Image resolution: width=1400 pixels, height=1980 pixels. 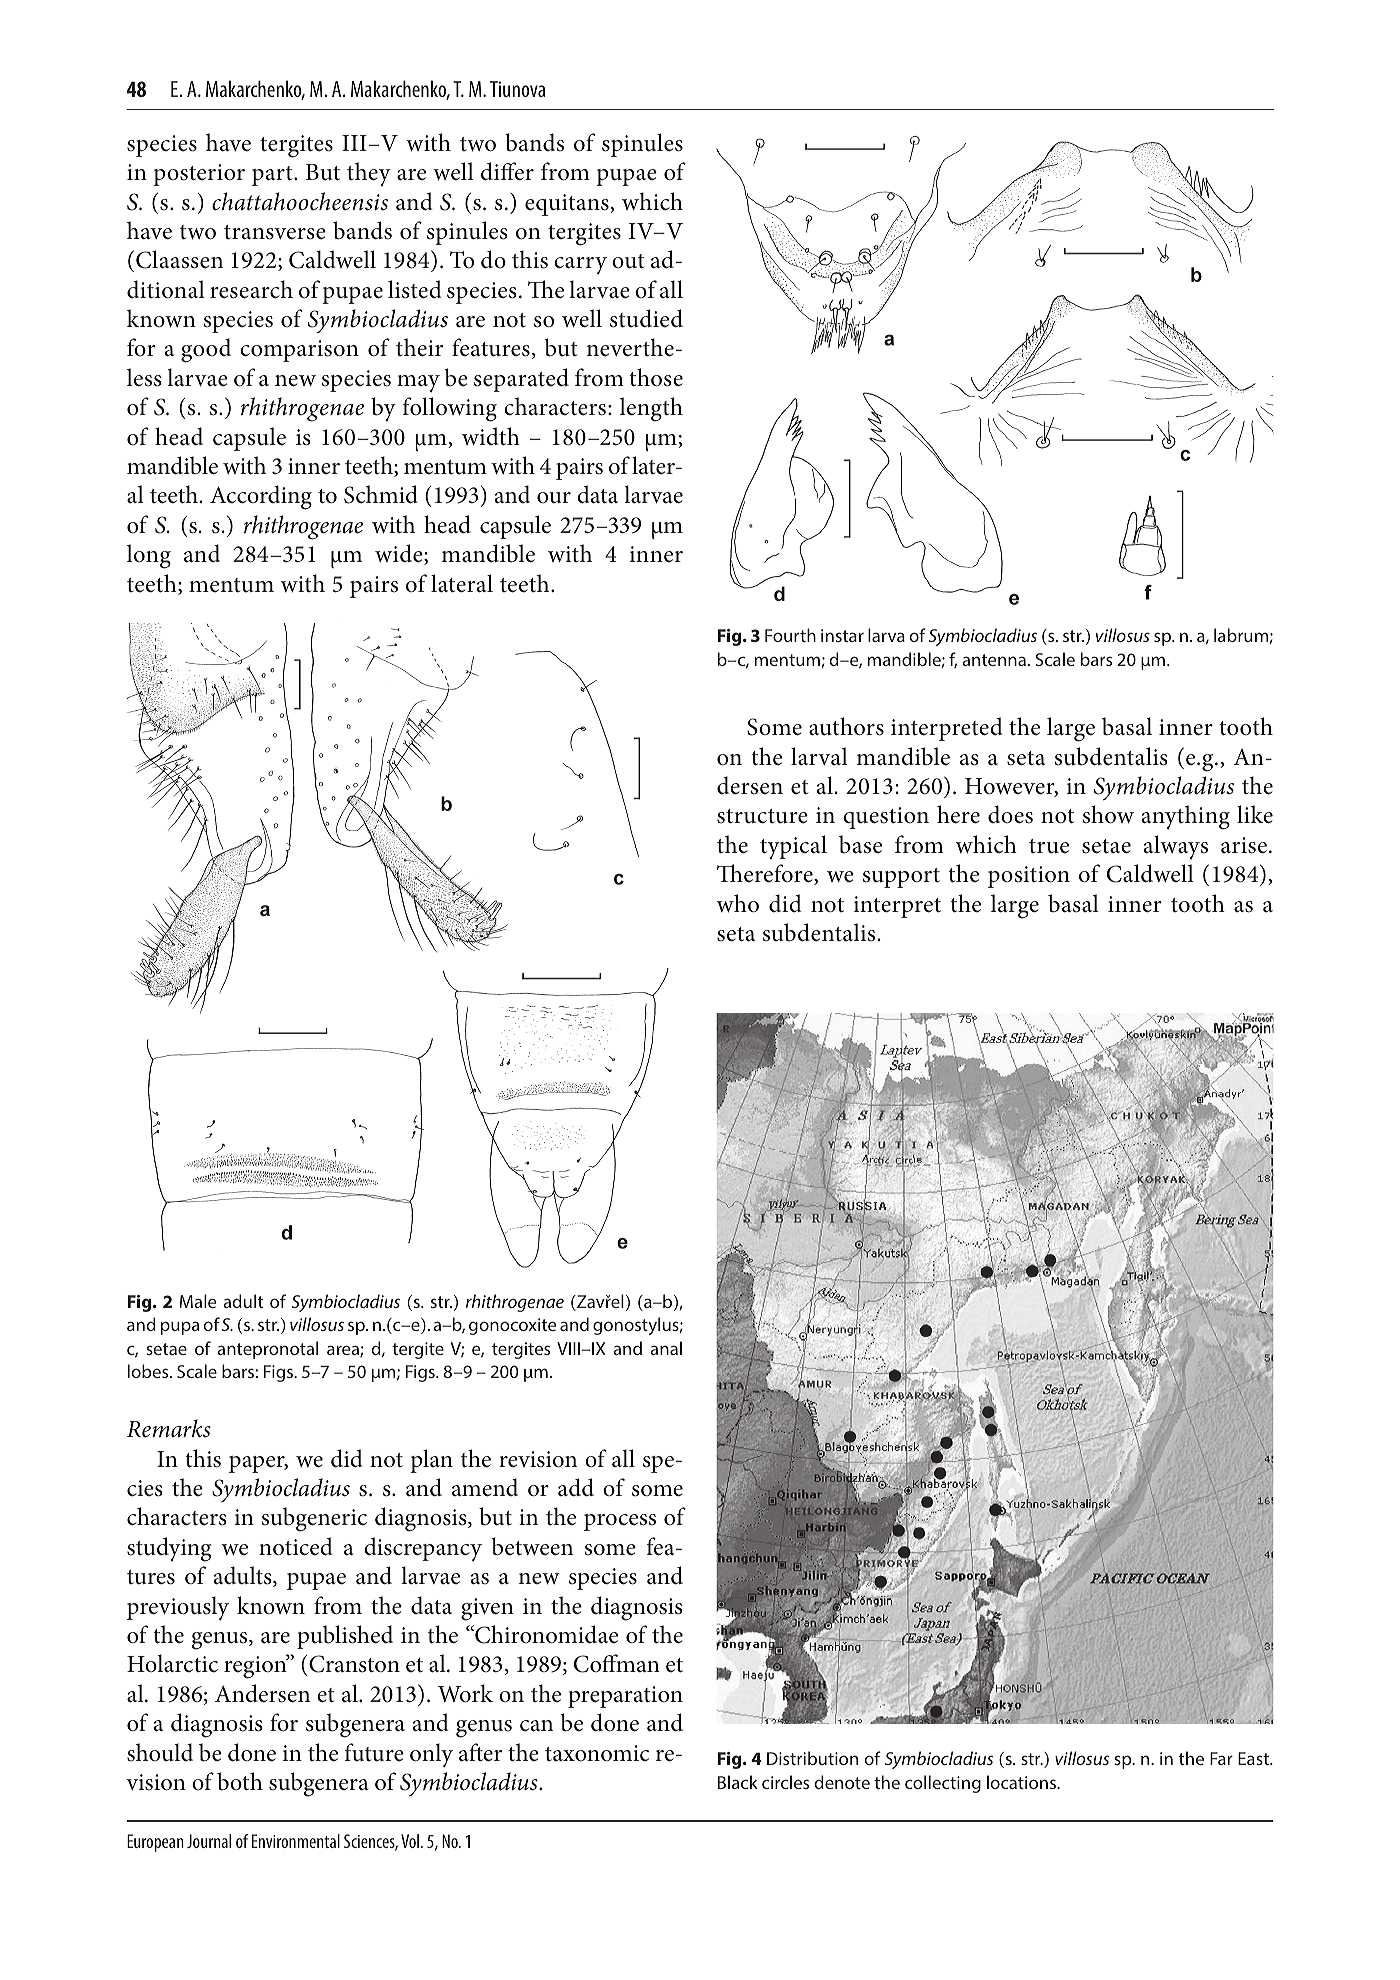 What do you see at coordinates (198, 1301) in the image?
I see `Male` at bounding box center [198, 1301].
